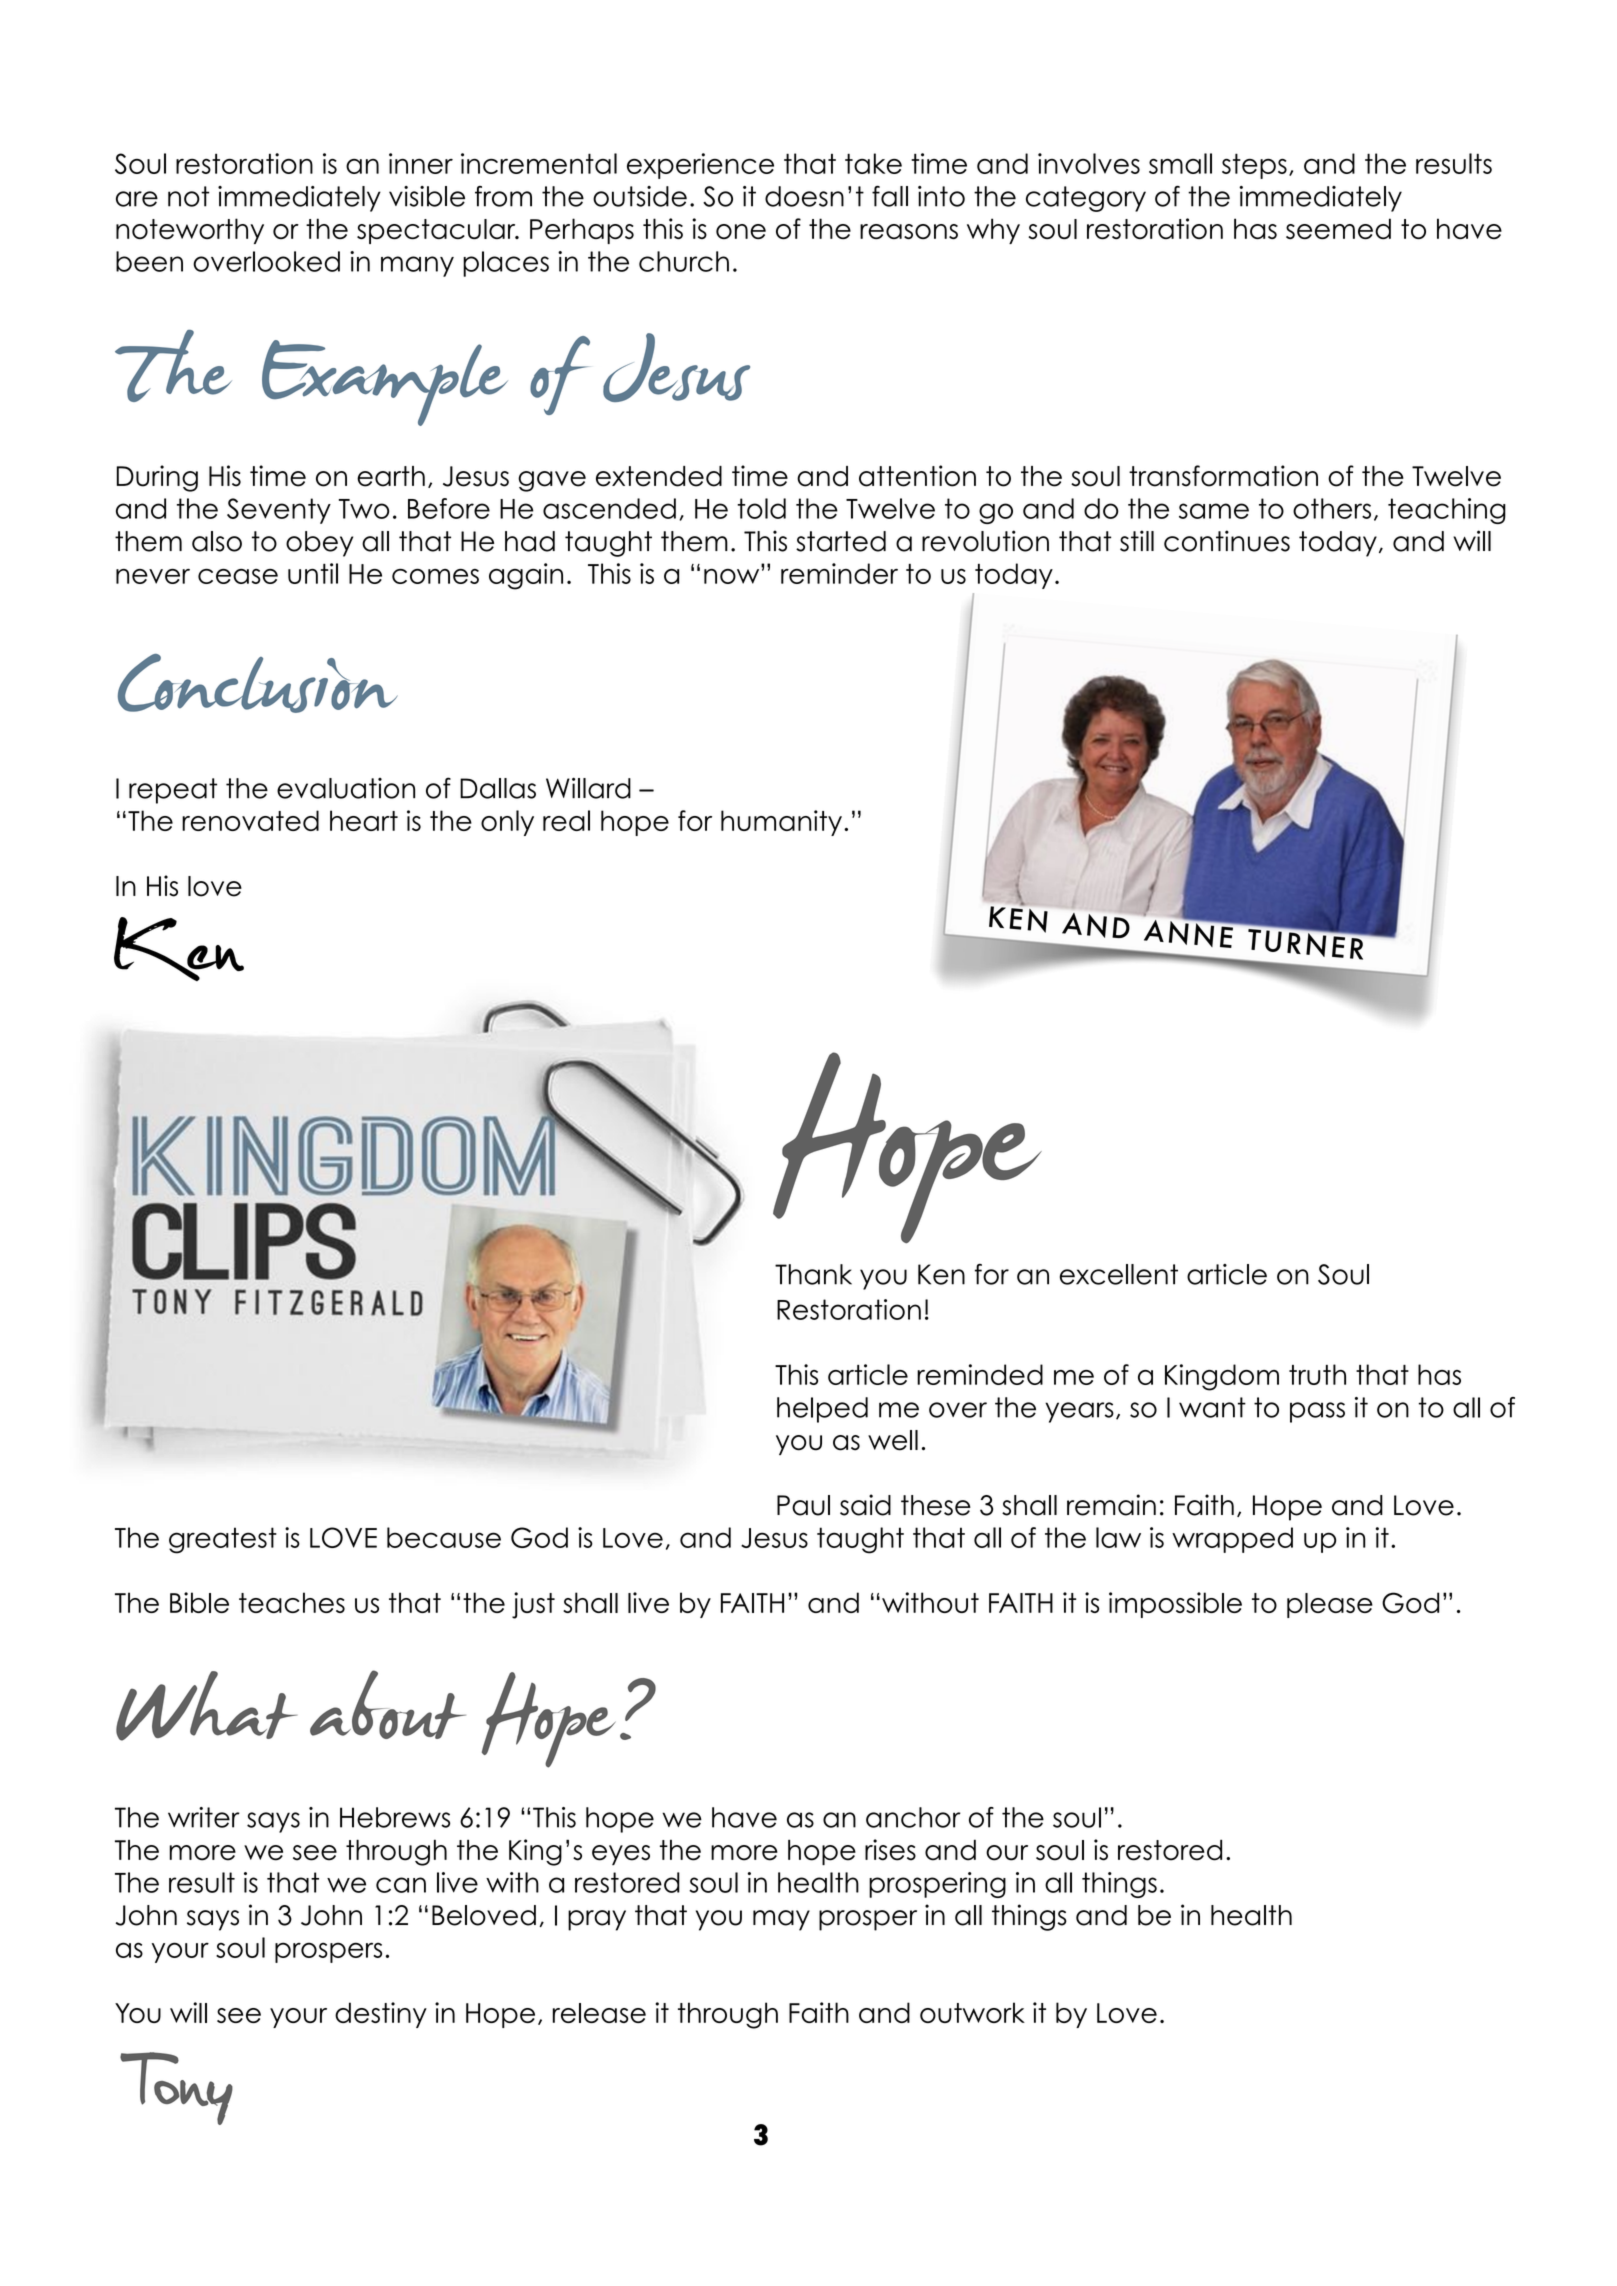 This image has height=2286, width=1617. What do you see at coordinates (190, 231) in the image?
I see `noteworthy` at bounding box center [190, 231].
